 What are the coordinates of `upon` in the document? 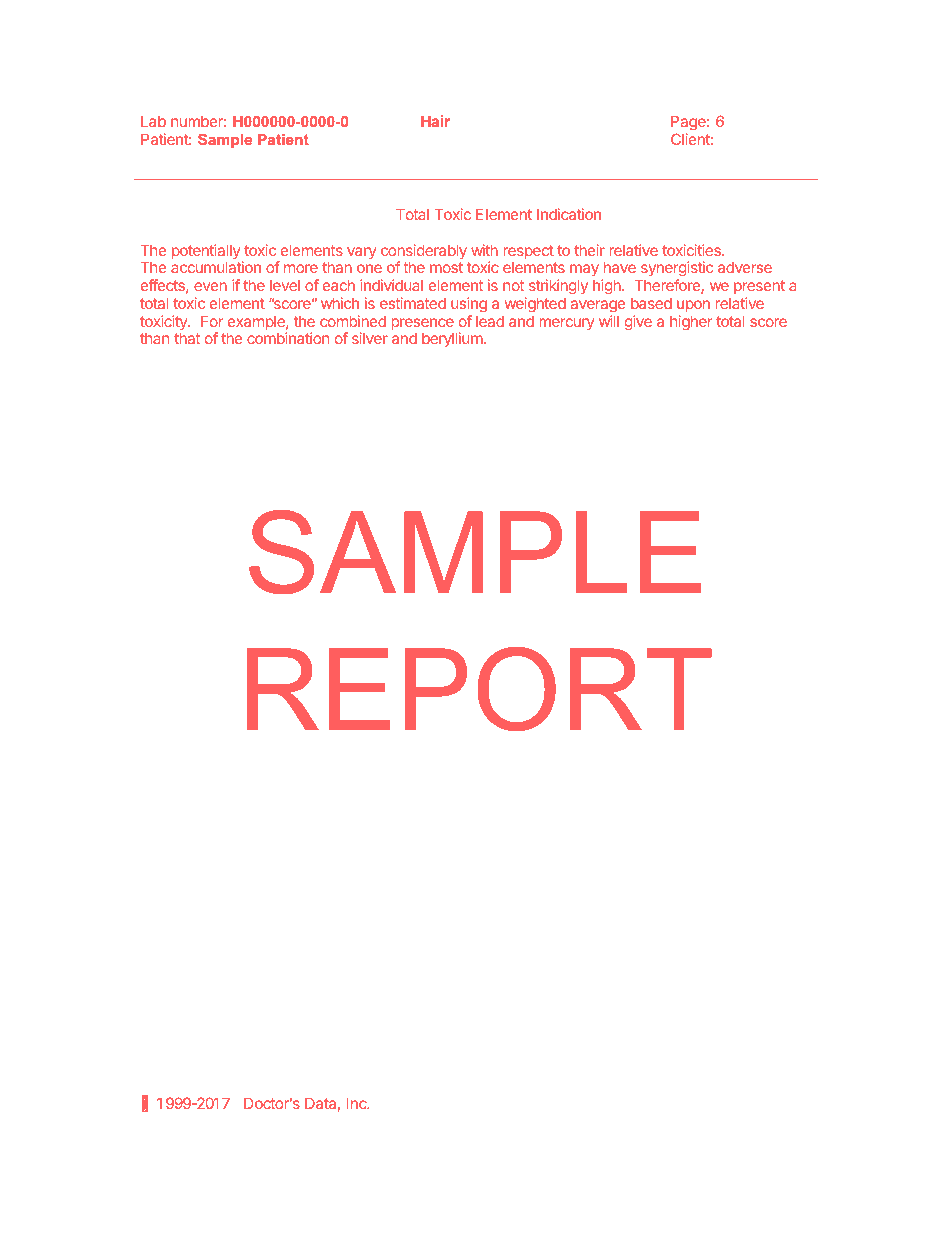 It's located at (693, 306).
